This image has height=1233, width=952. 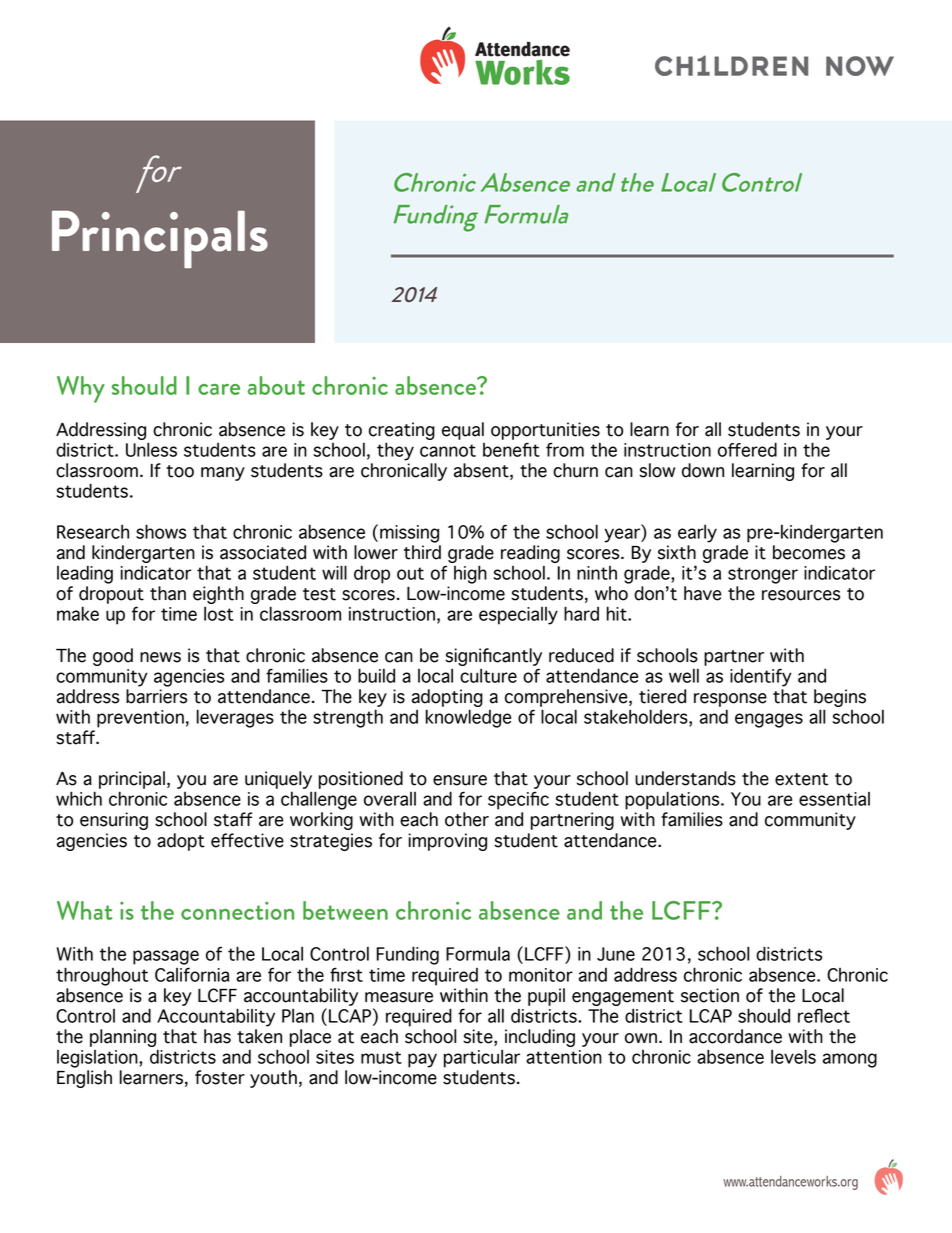 I want to click on knowledge, so click(x=468, y=718).
